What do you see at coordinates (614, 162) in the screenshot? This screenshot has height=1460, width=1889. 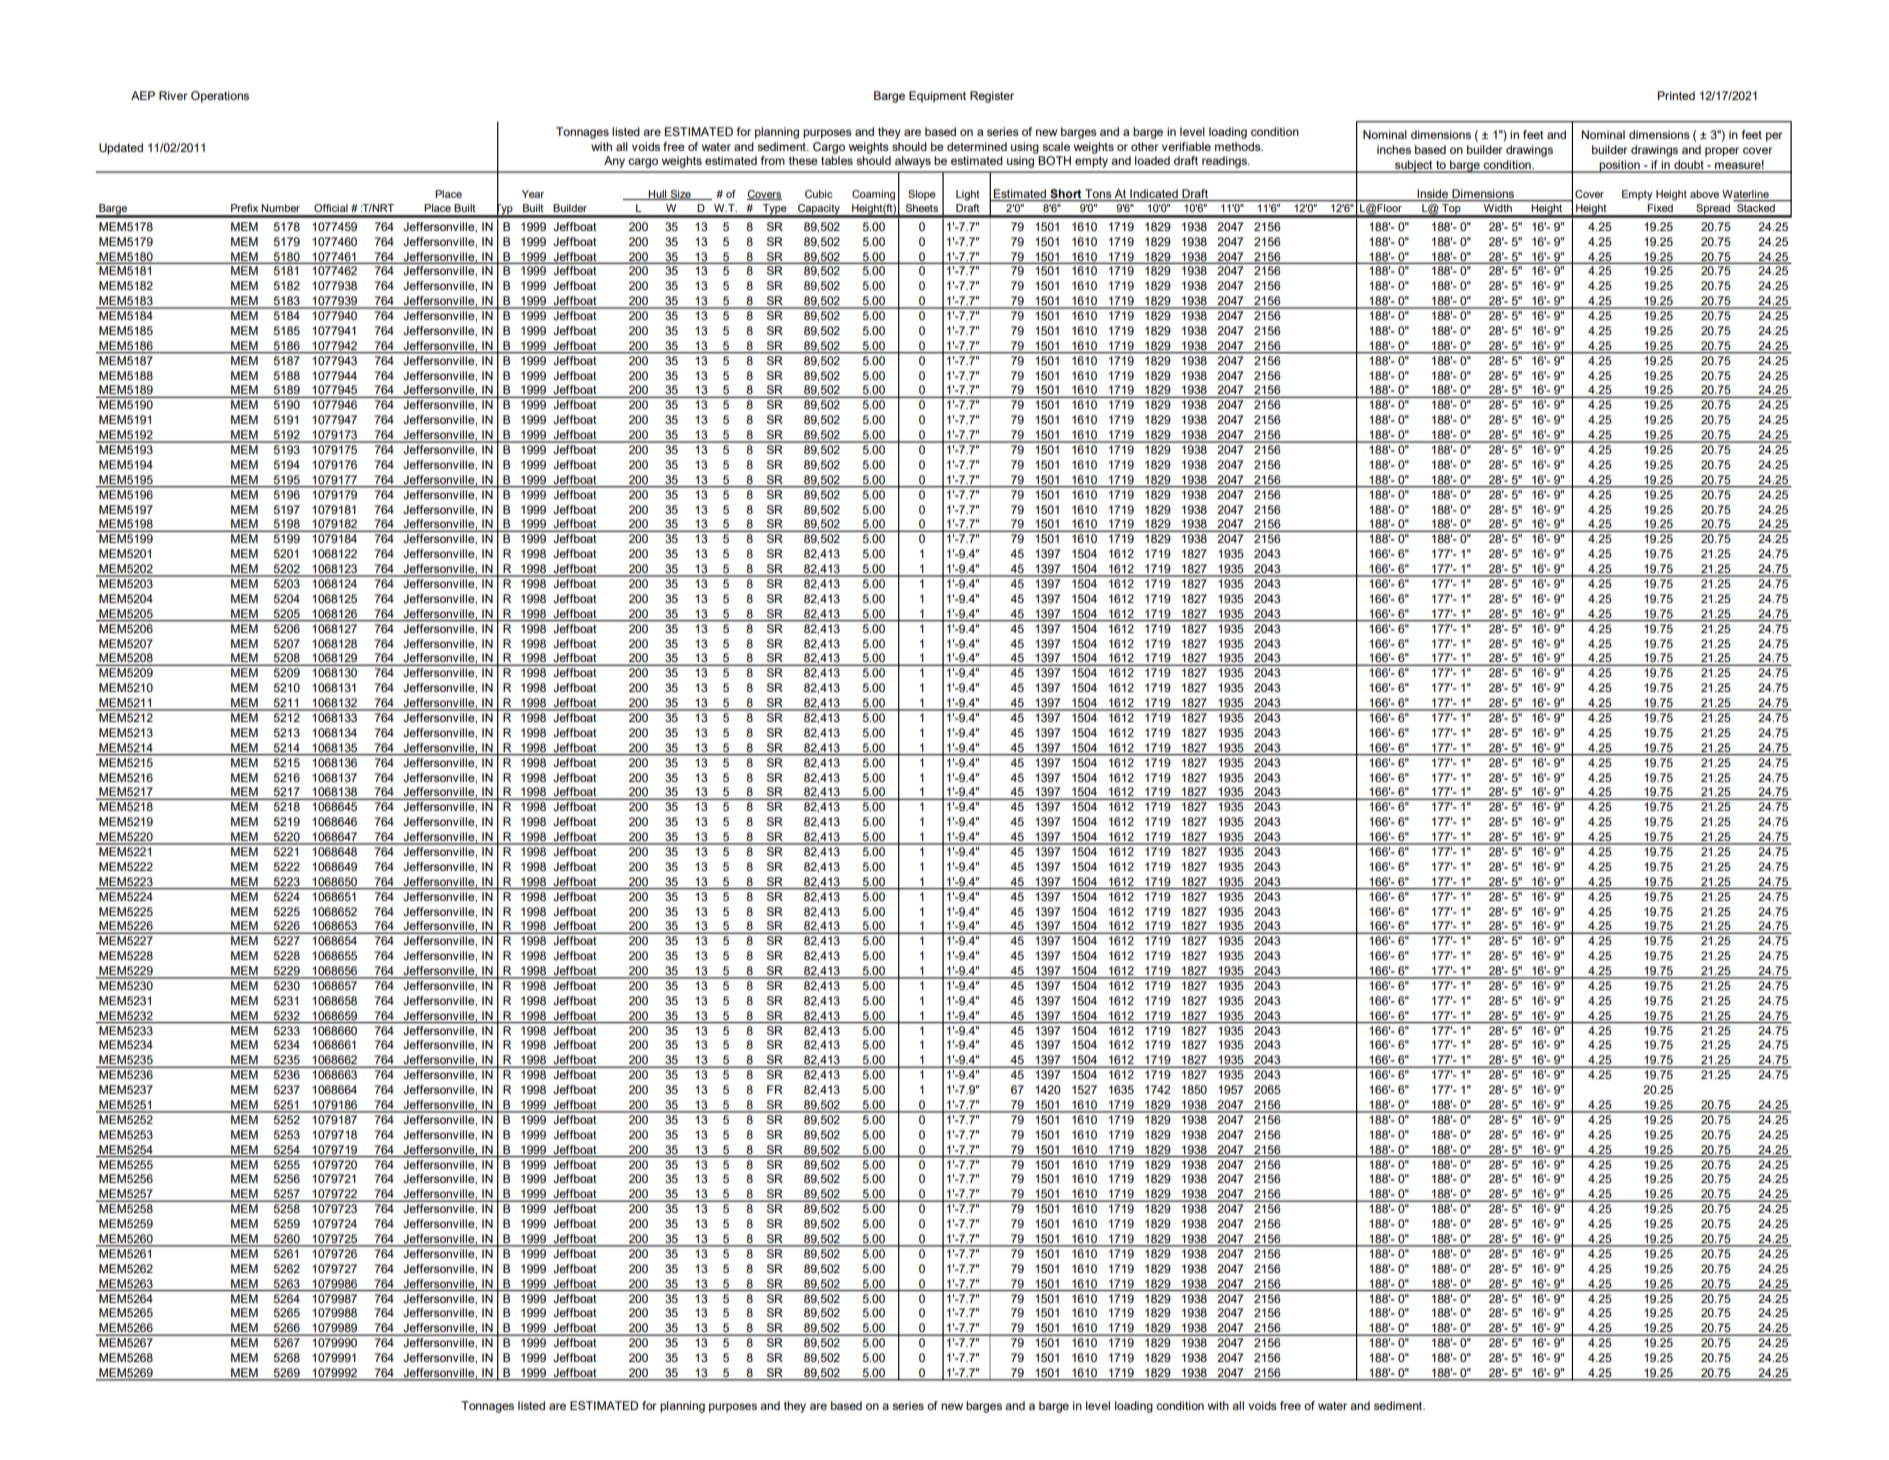 I see `Any` at bounding box center [614, 162].
